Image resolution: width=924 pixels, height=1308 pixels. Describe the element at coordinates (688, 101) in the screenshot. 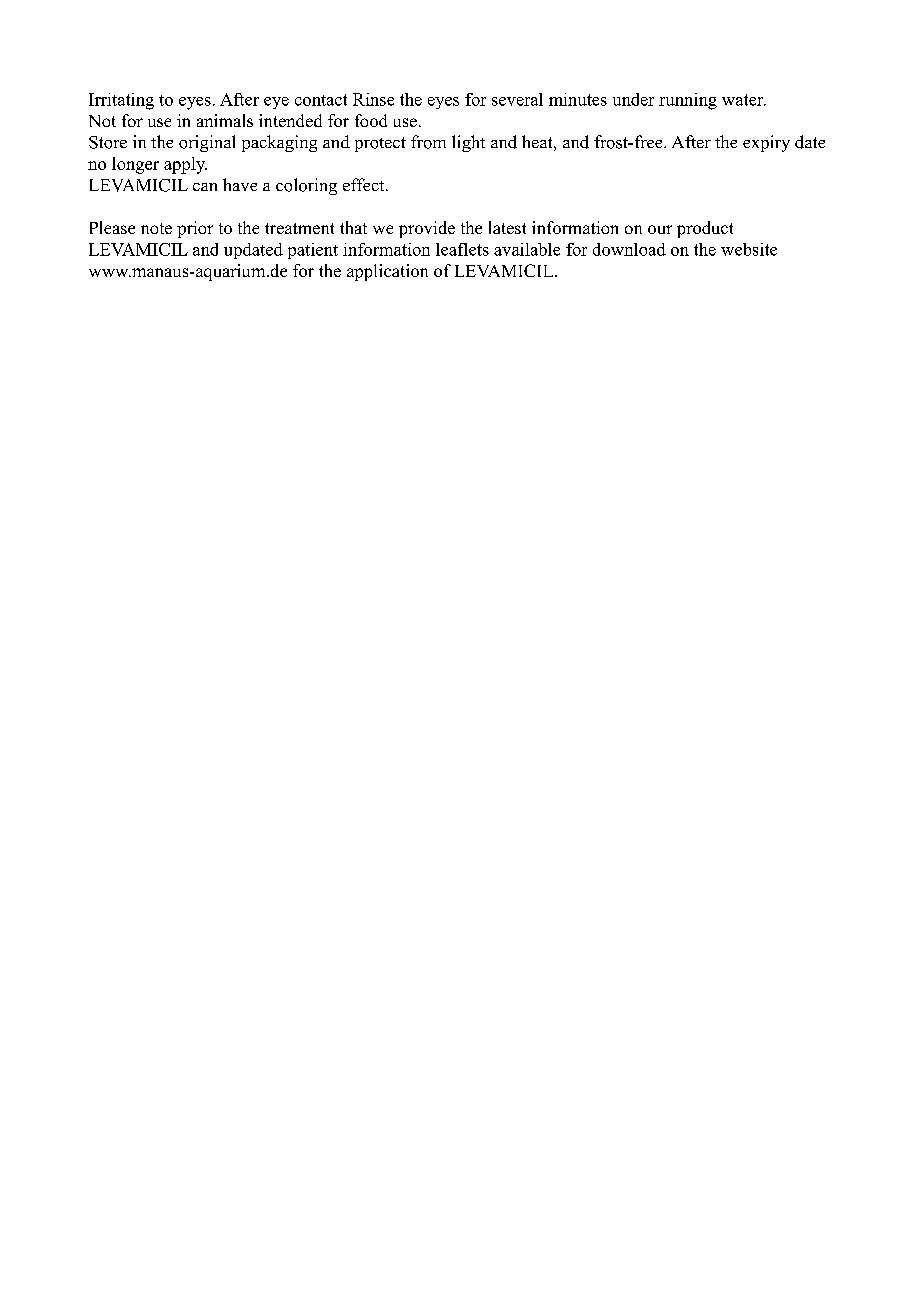

I see `running` at that location.
